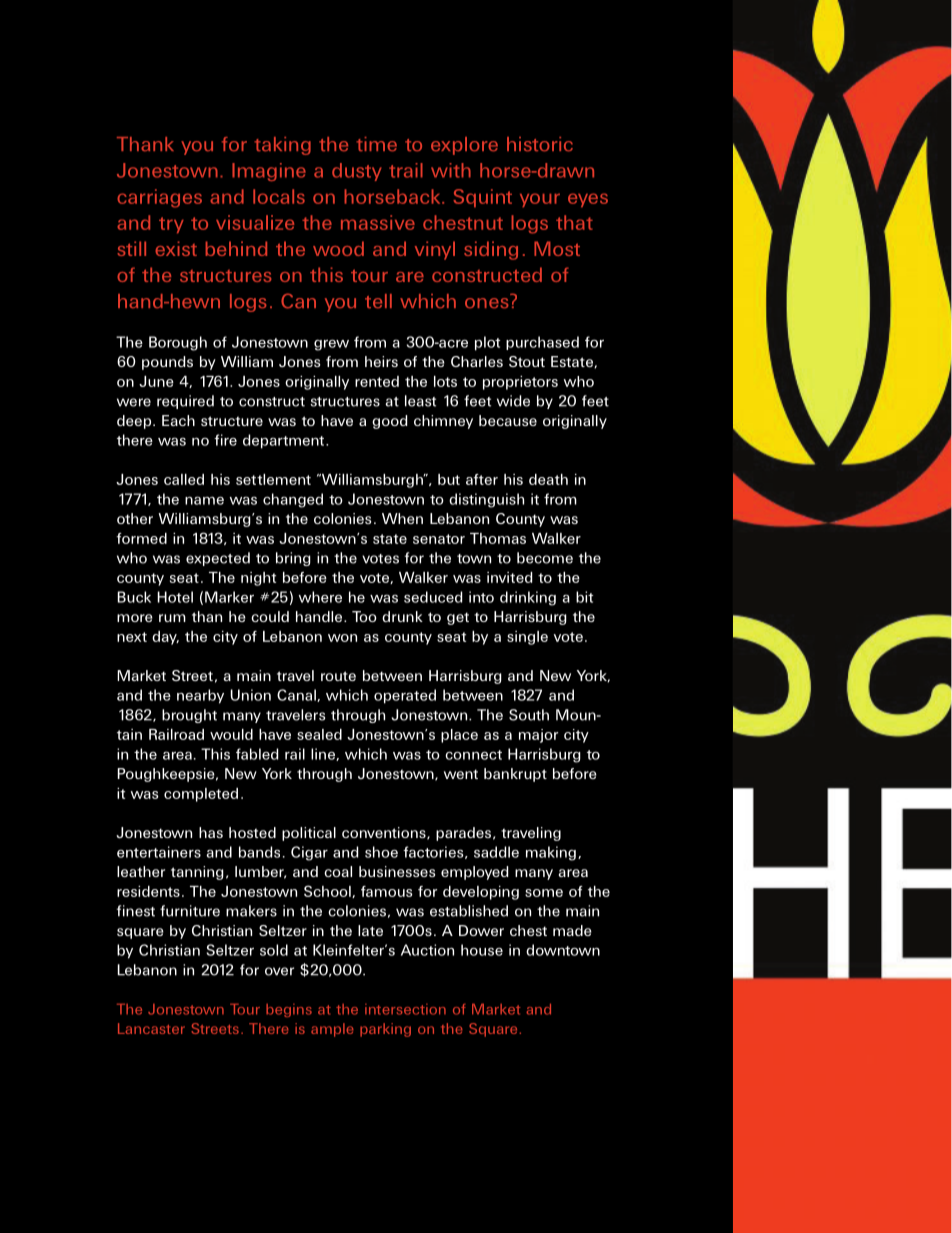 The width and height of the screenshot is (952, 1233). What do you see at coordinates (178, 420) in the screenshot?
I see `Each` at bounding box center [178, 420].
